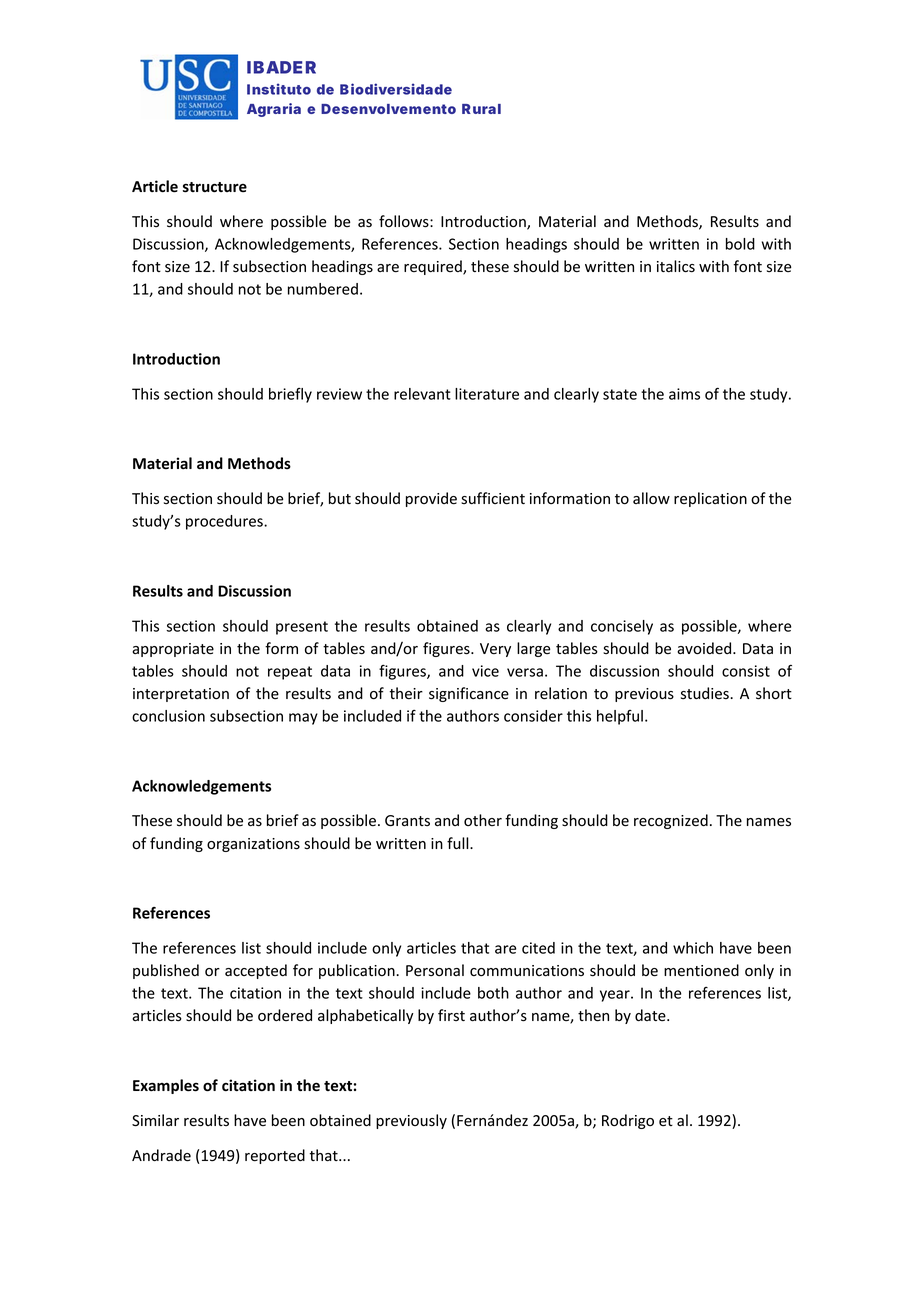 The image size is (924, 1308). What do you see at coordinates (487, 394) in the screenshot?
I see `literature` at bounding box center [487, 394].
